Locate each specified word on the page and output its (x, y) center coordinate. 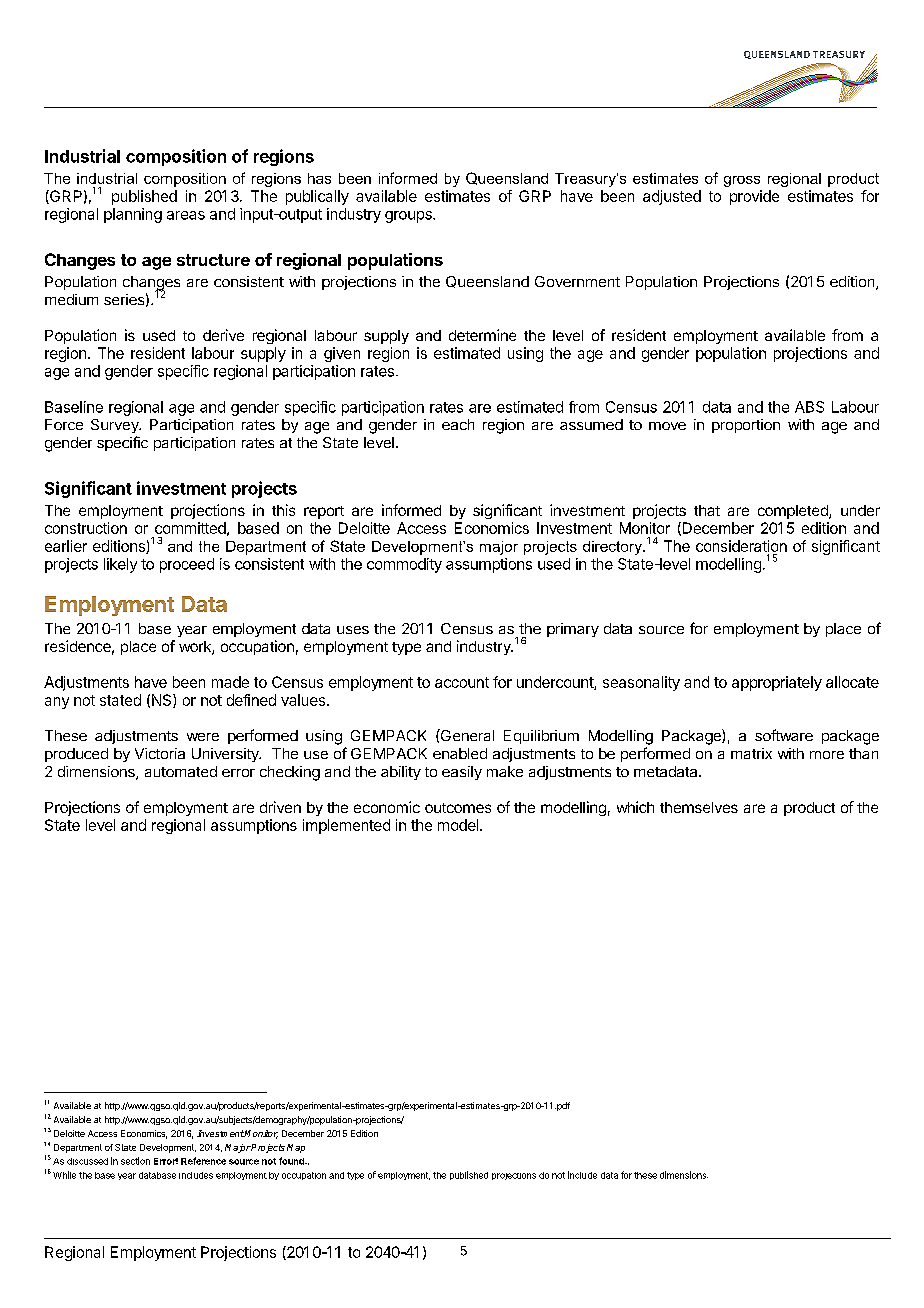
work (196, 648)
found (292, 1161)
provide (754, 197)
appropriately (777, 683)
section (135, 1161)
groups (409, 217)
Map (296, 1148)
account (462, 682)
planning (133, 215)
